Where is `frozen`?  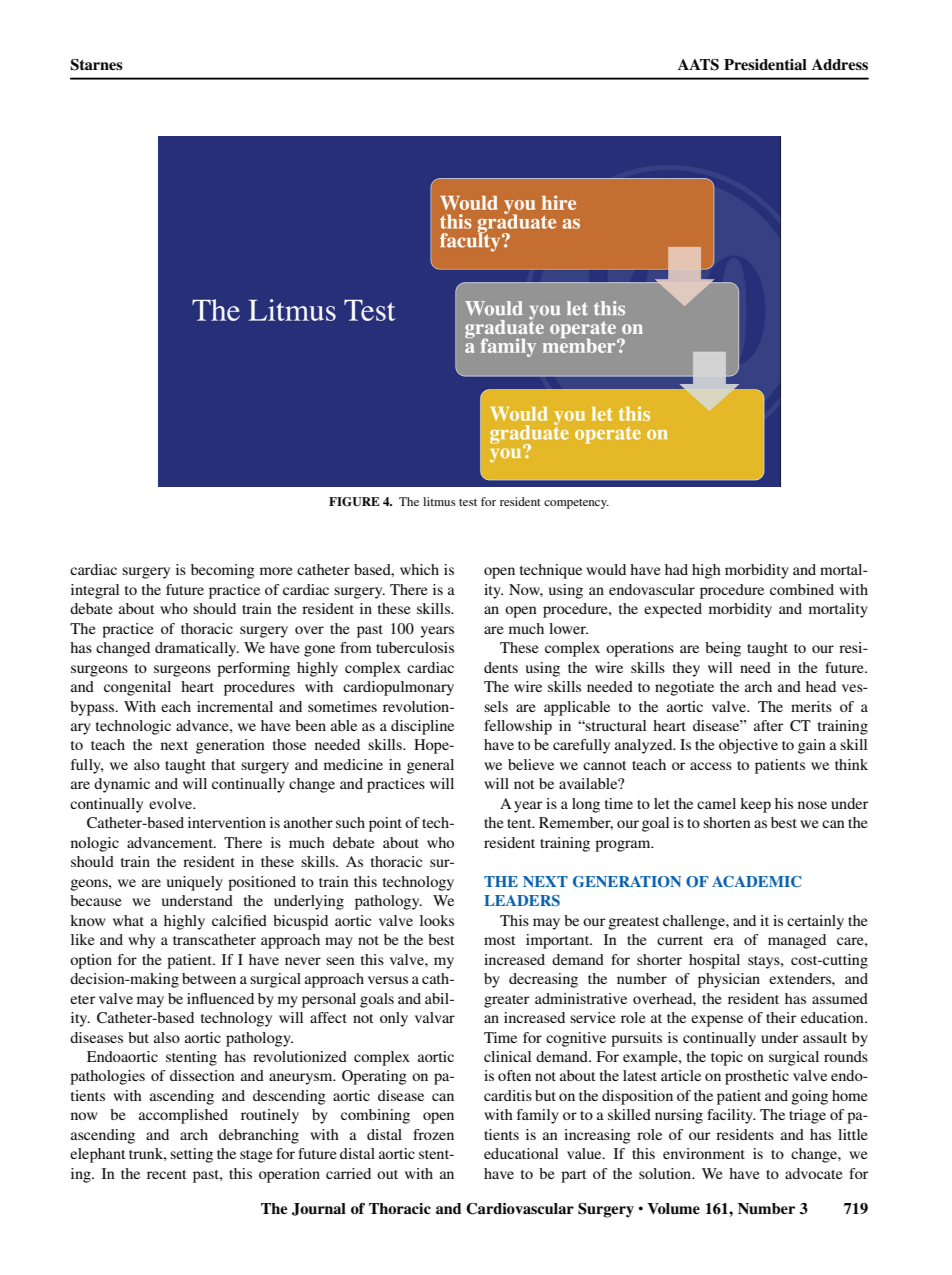 frozen is located at coordinates (433, 1134).
